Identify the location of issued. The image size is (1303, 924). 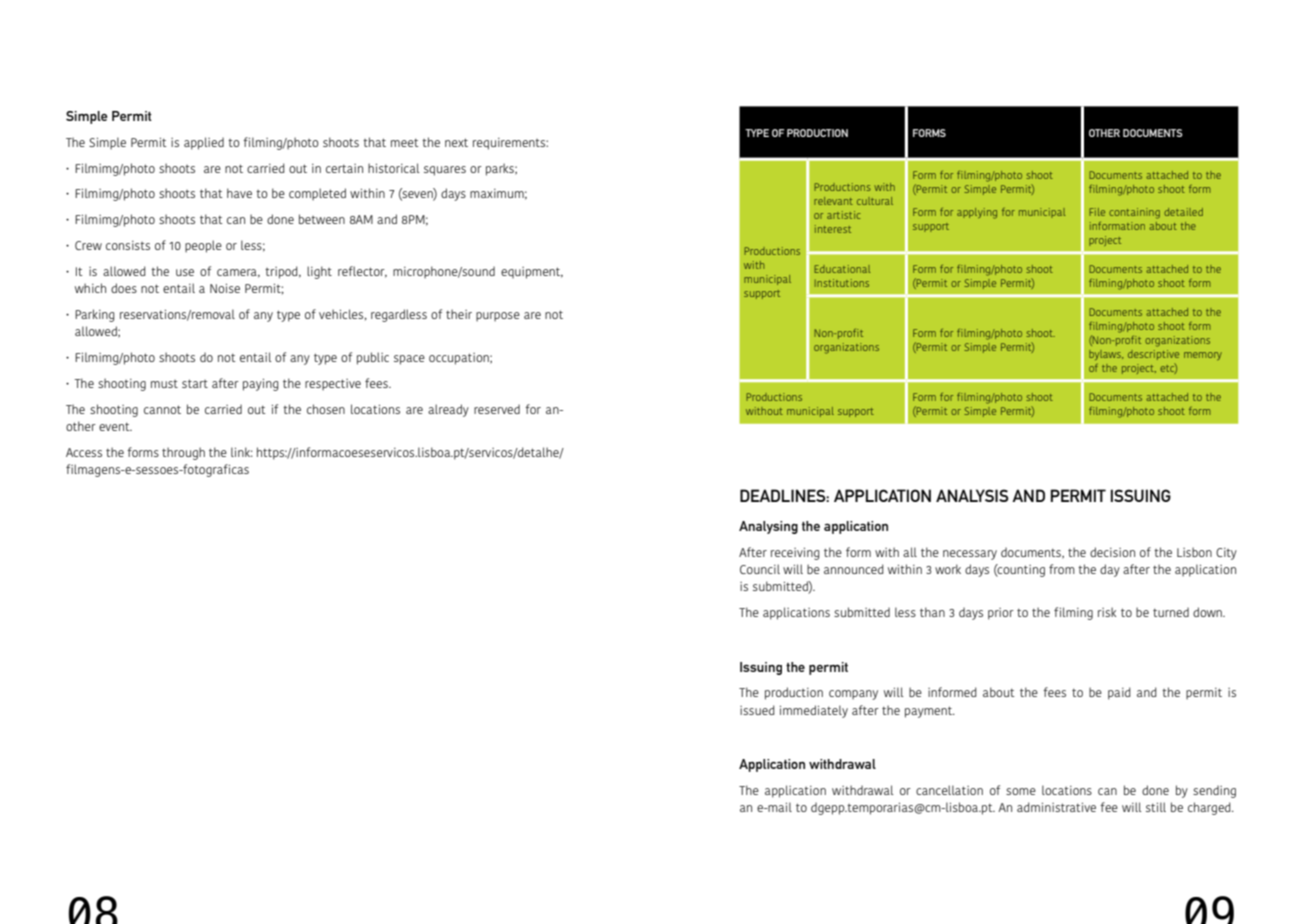
(757, 710).
